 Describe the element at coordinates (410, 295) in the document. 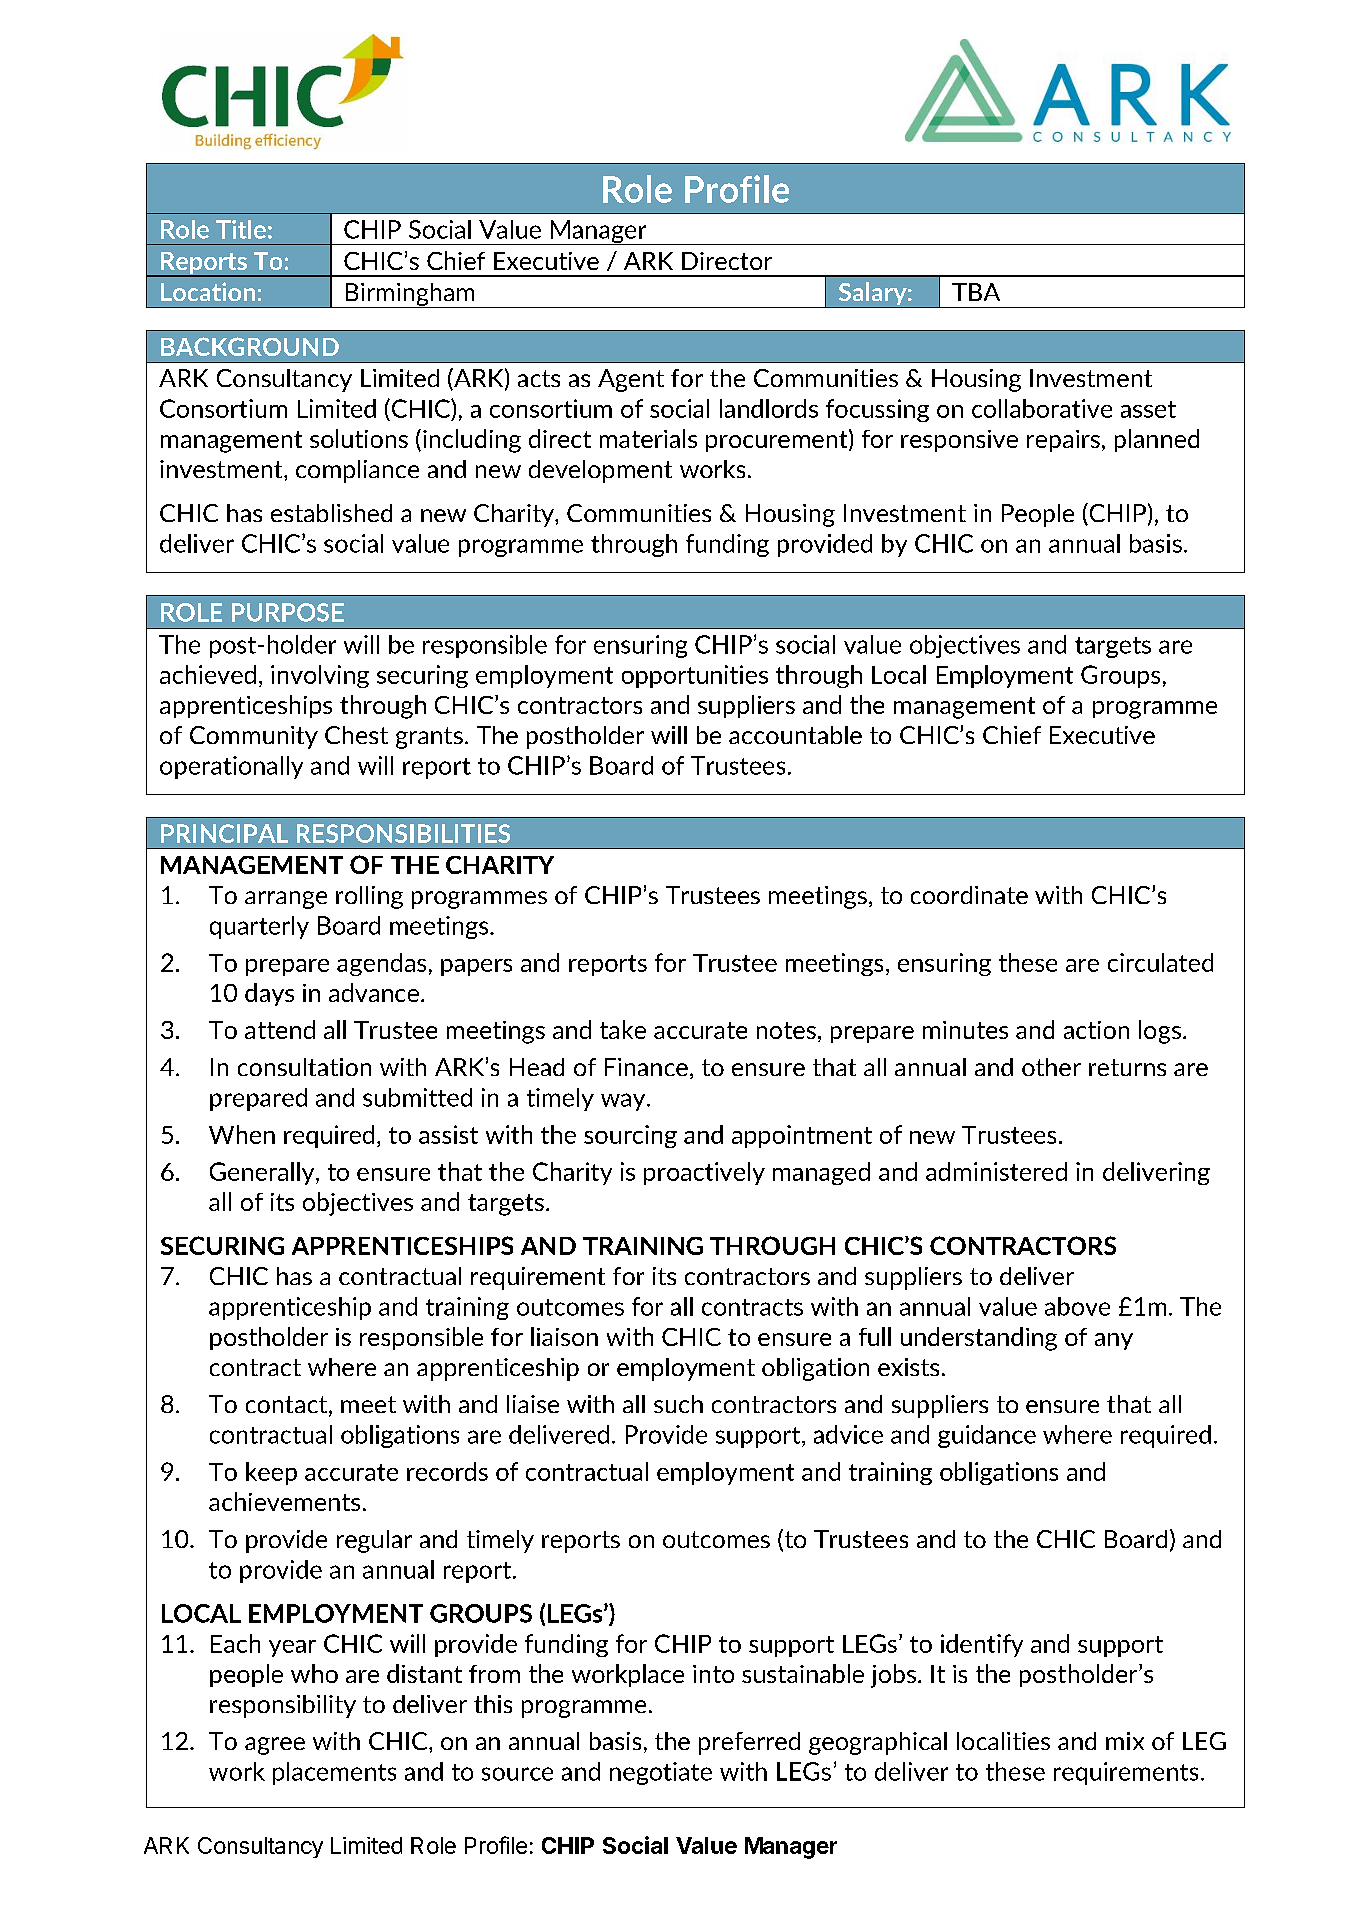

I see `Birmingham` at that location.
